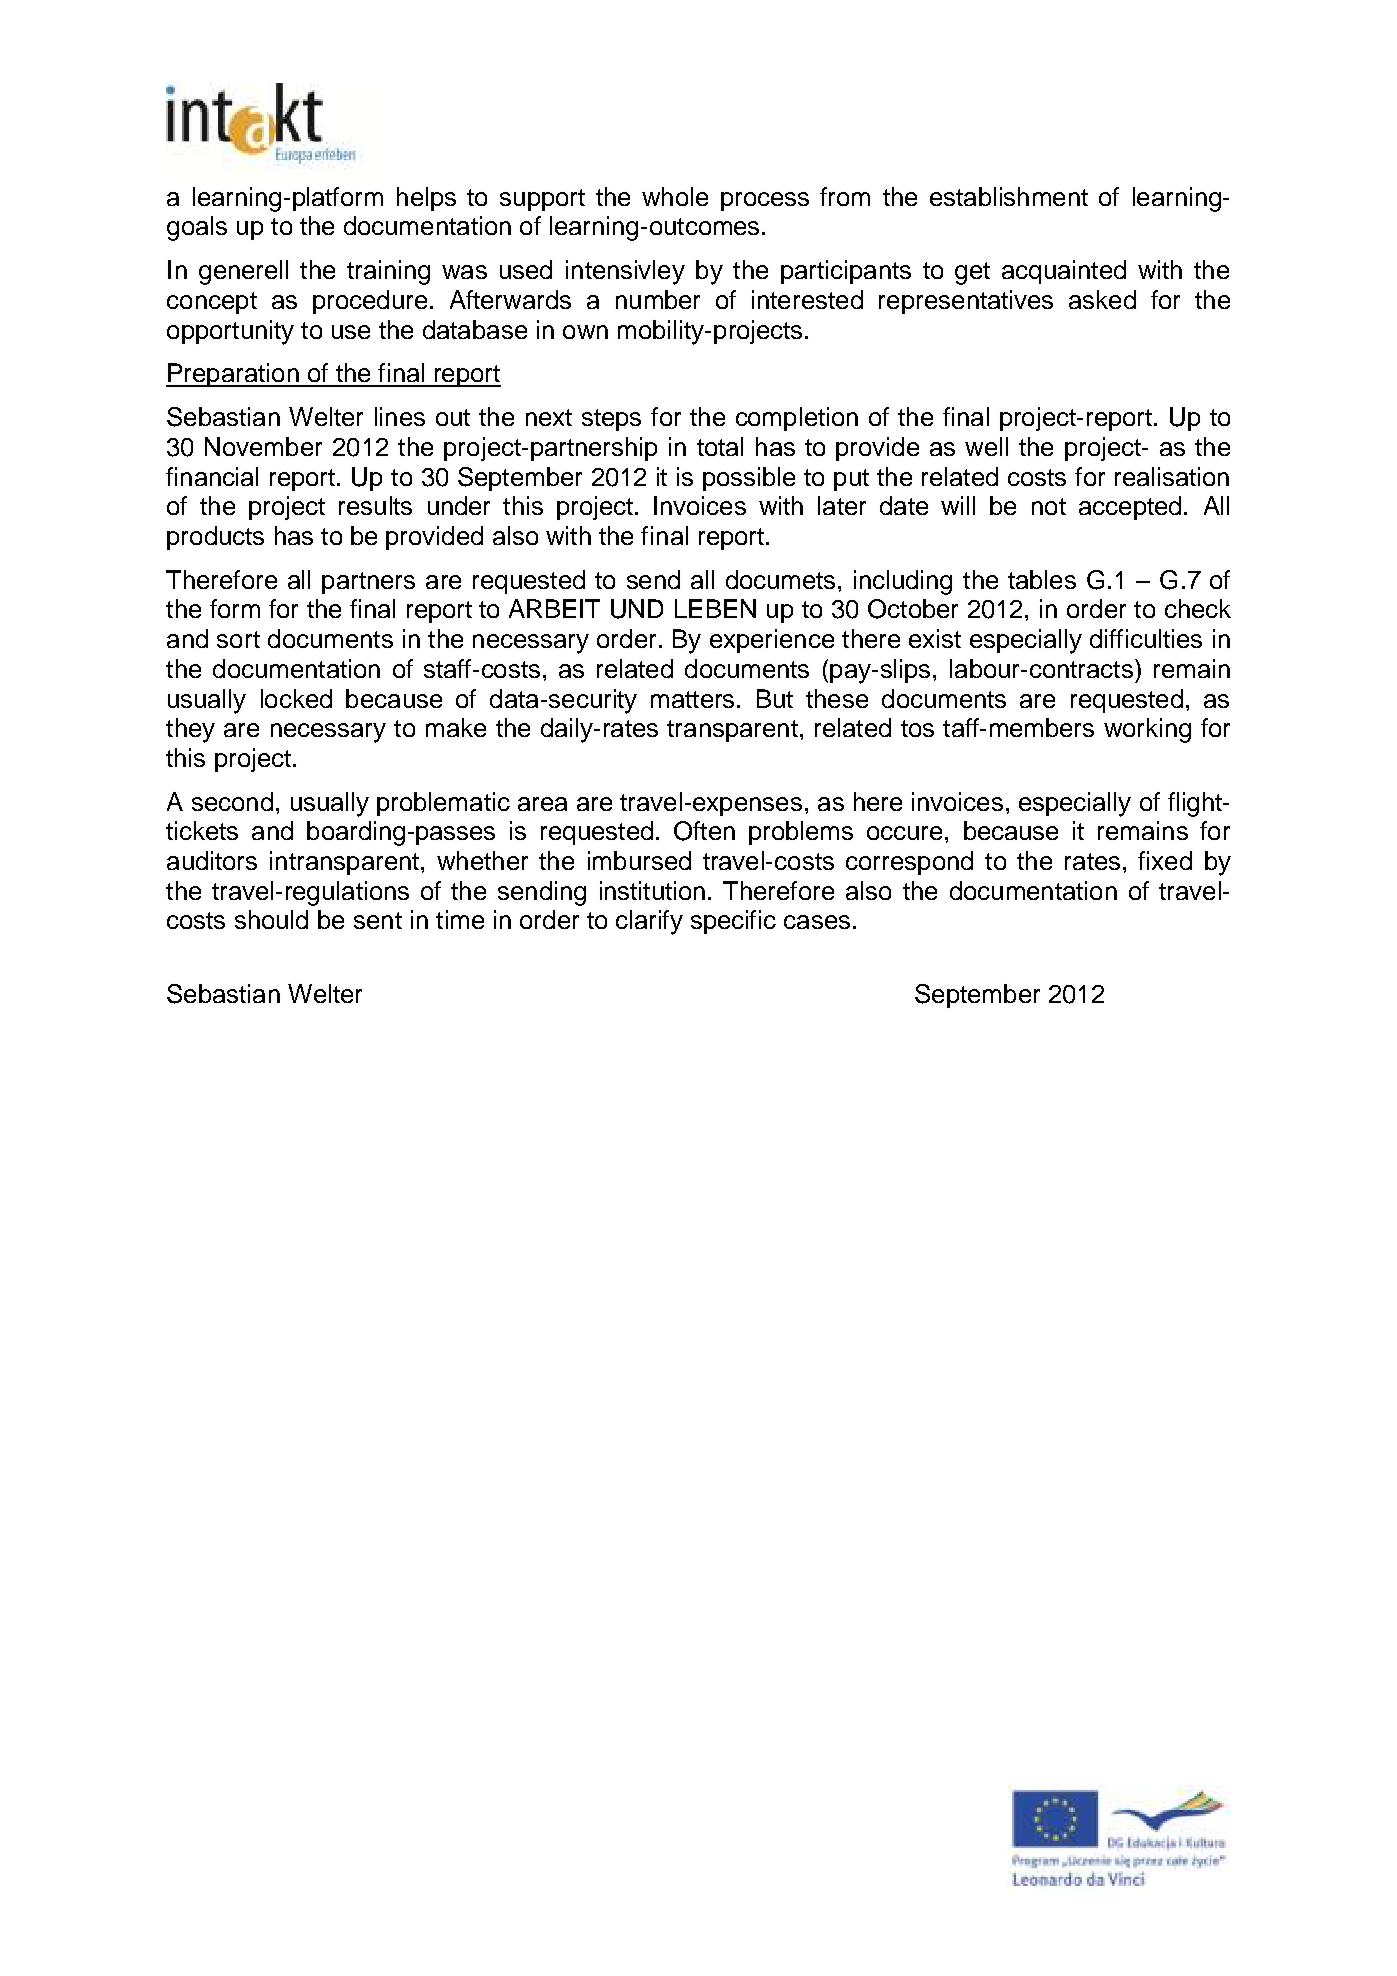 This page has height=1976, width=1397. I want to click on institution, so click(652, 890).
